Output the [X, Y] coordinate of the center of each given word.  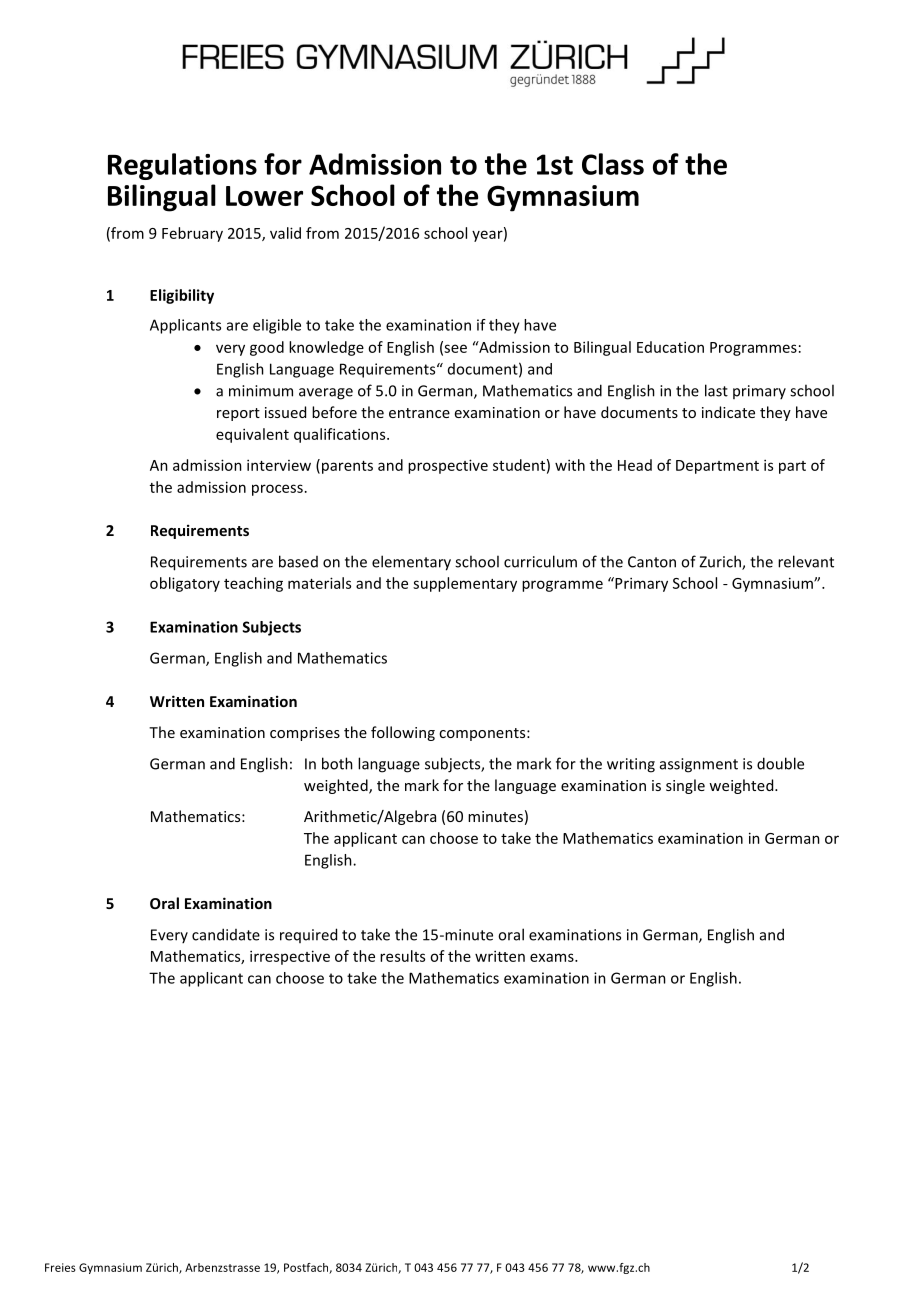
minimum [261, 391]
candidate [226, 934]
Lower [264, 196]
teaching [253, 584]
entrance [419, 413]
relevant [806, 561]
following [403, 733]
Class [613, 164]
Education [670, 347]
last [716, 390]
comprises [305, 734]
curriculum [540, 561]
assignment [699, 765]
